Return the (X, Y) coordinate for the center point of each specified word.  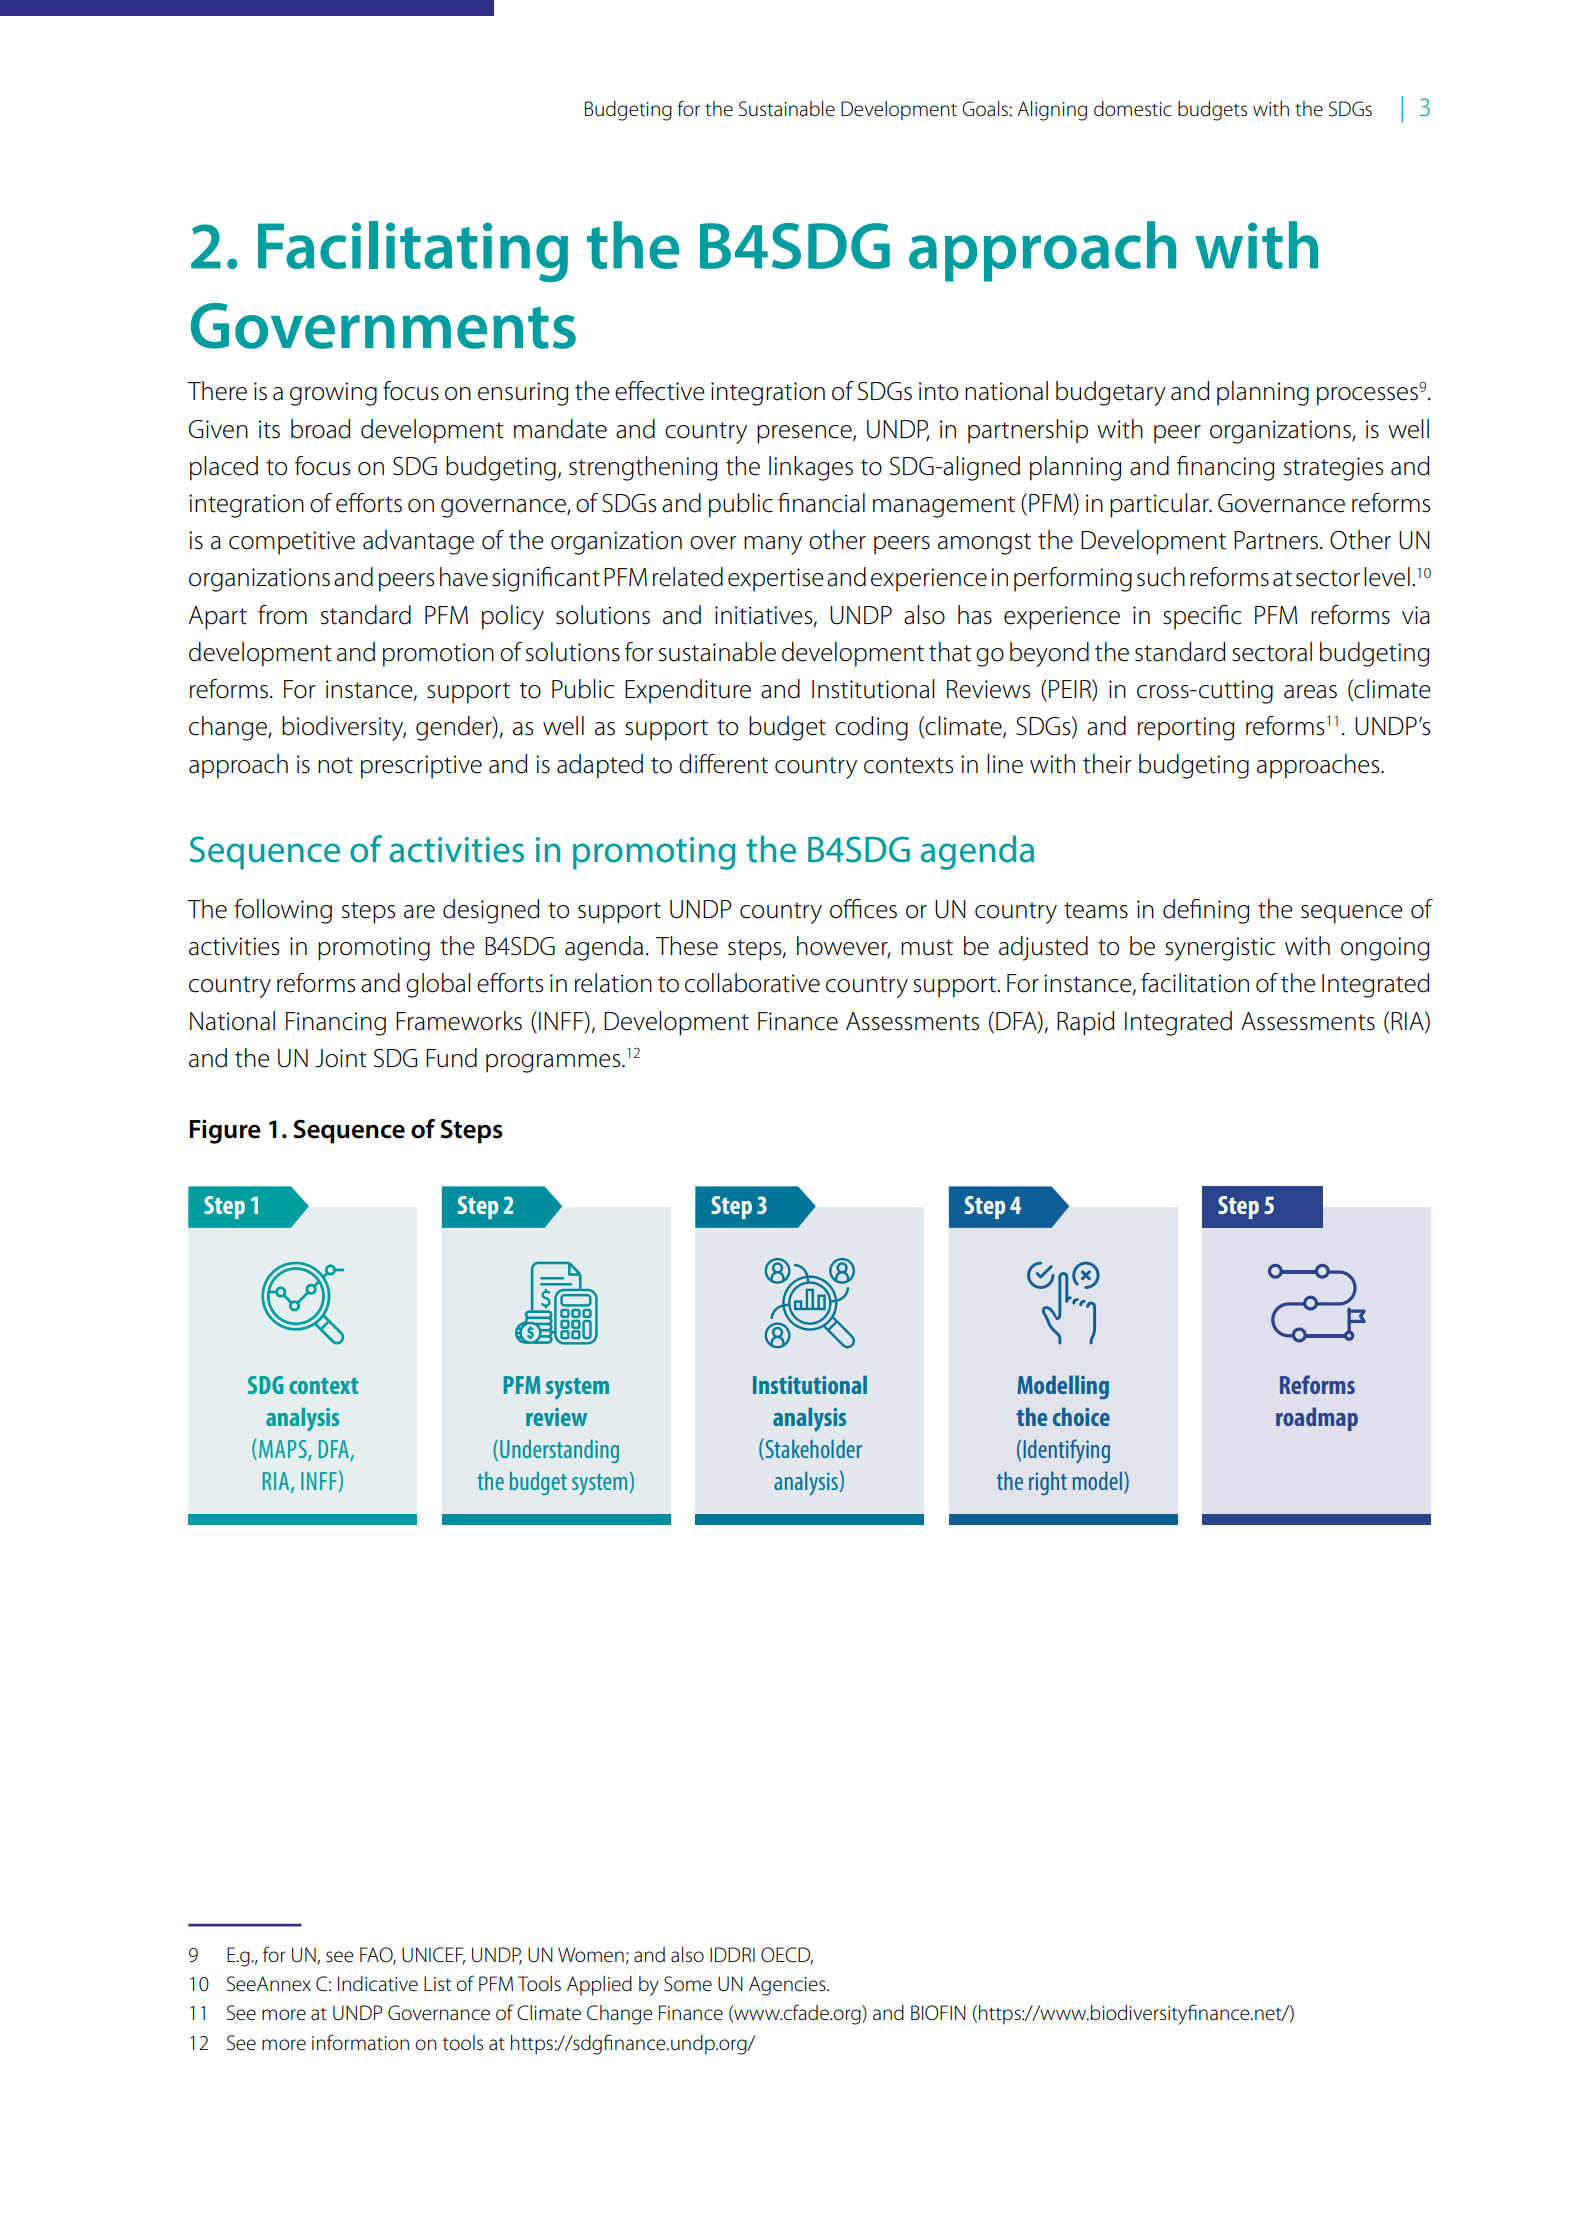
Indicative (378, 1984)
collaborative (752, 983)
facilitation (1195, 983)
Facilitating (413, 251)
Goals (986, 109)
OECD (787, 1956)
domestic (1133, 109)
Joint (341, 1058)
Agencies (788, 1986)
